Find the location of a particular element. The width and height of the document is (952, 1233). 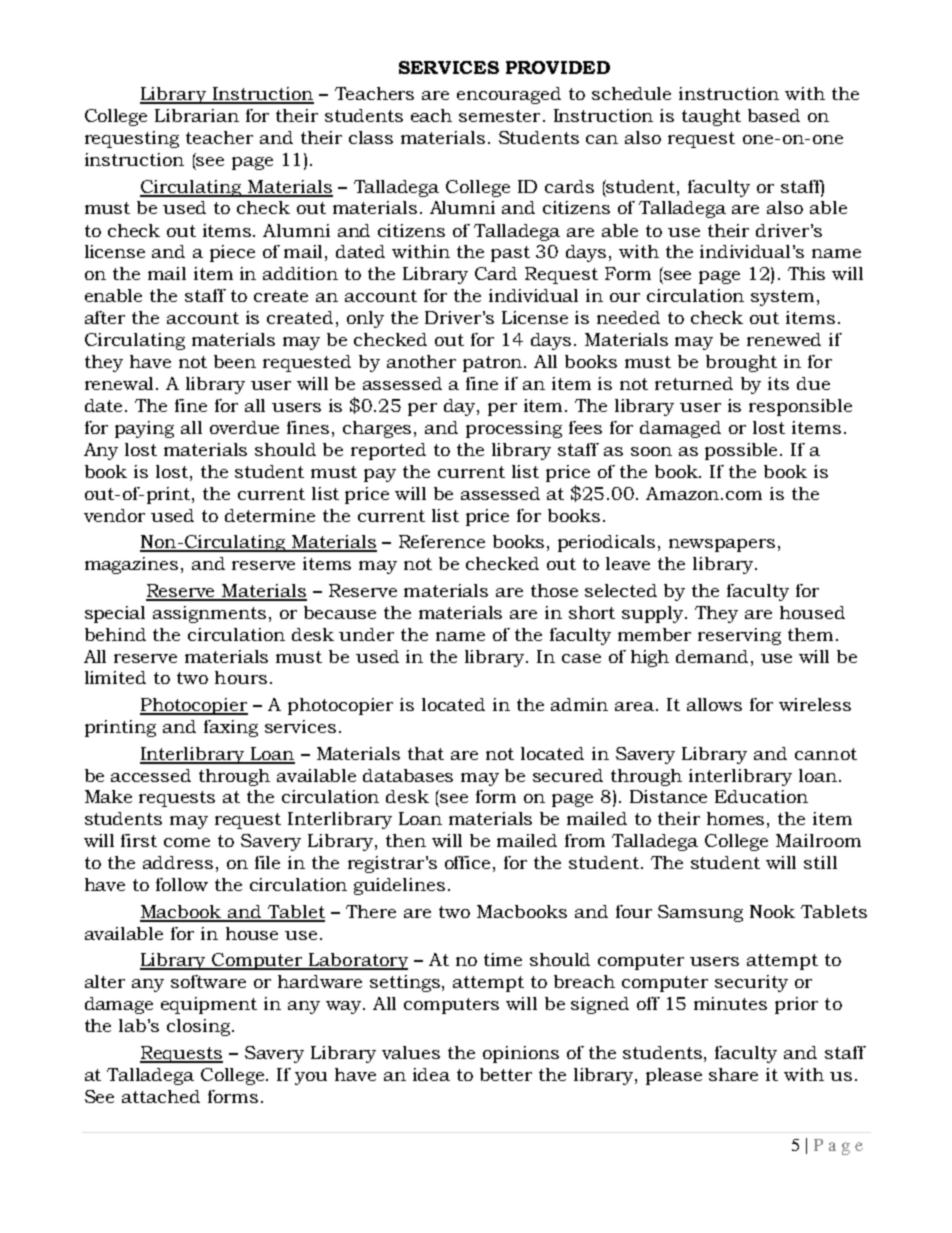

hours is located at coordinates (241, 677).
